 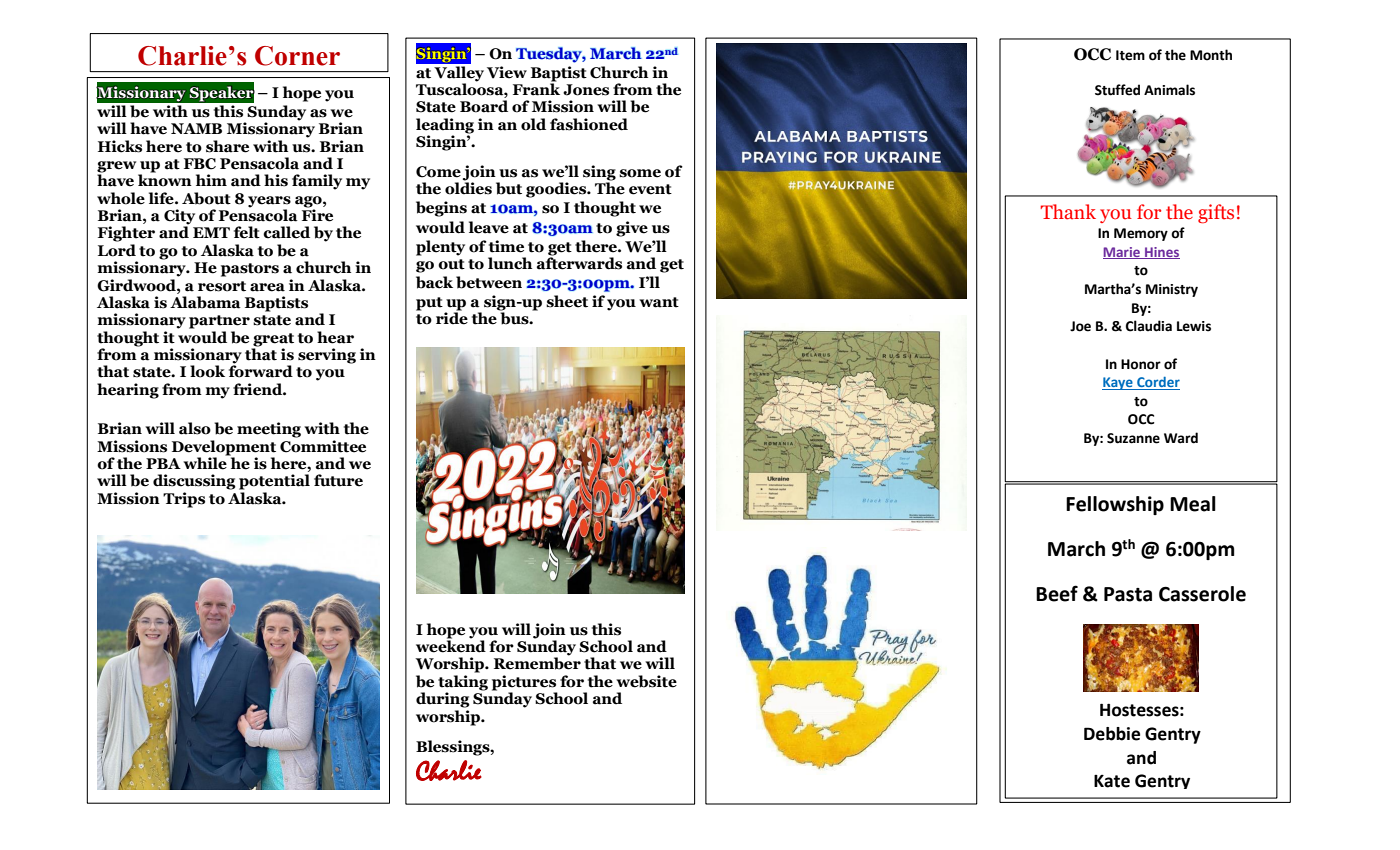 What do you see at coordinates (205, 302) in the screenshot?
I see `Alabama` at bounding box center [205, 302].
